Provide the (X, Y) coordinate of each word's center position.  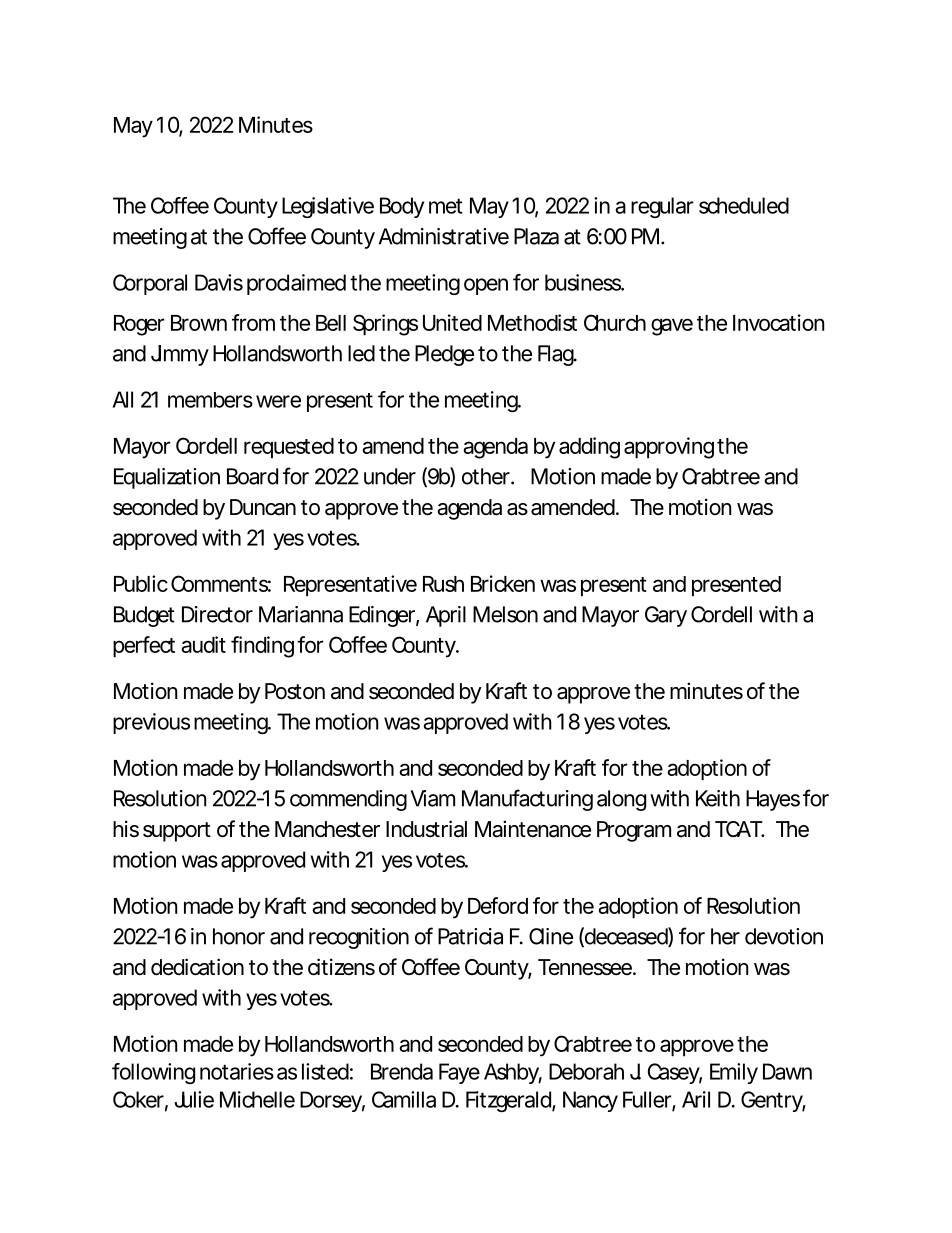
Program (634, 831)
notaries (237, 1071)
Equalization (167, 478)
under (390, 476)
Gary (666, 616)
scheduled (744, 205)
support (177, 832)
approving (669, 448)
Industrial (426, 829)
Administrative (444, 236)
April (446, 616)
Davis (219, 282)
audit (203, 644)
